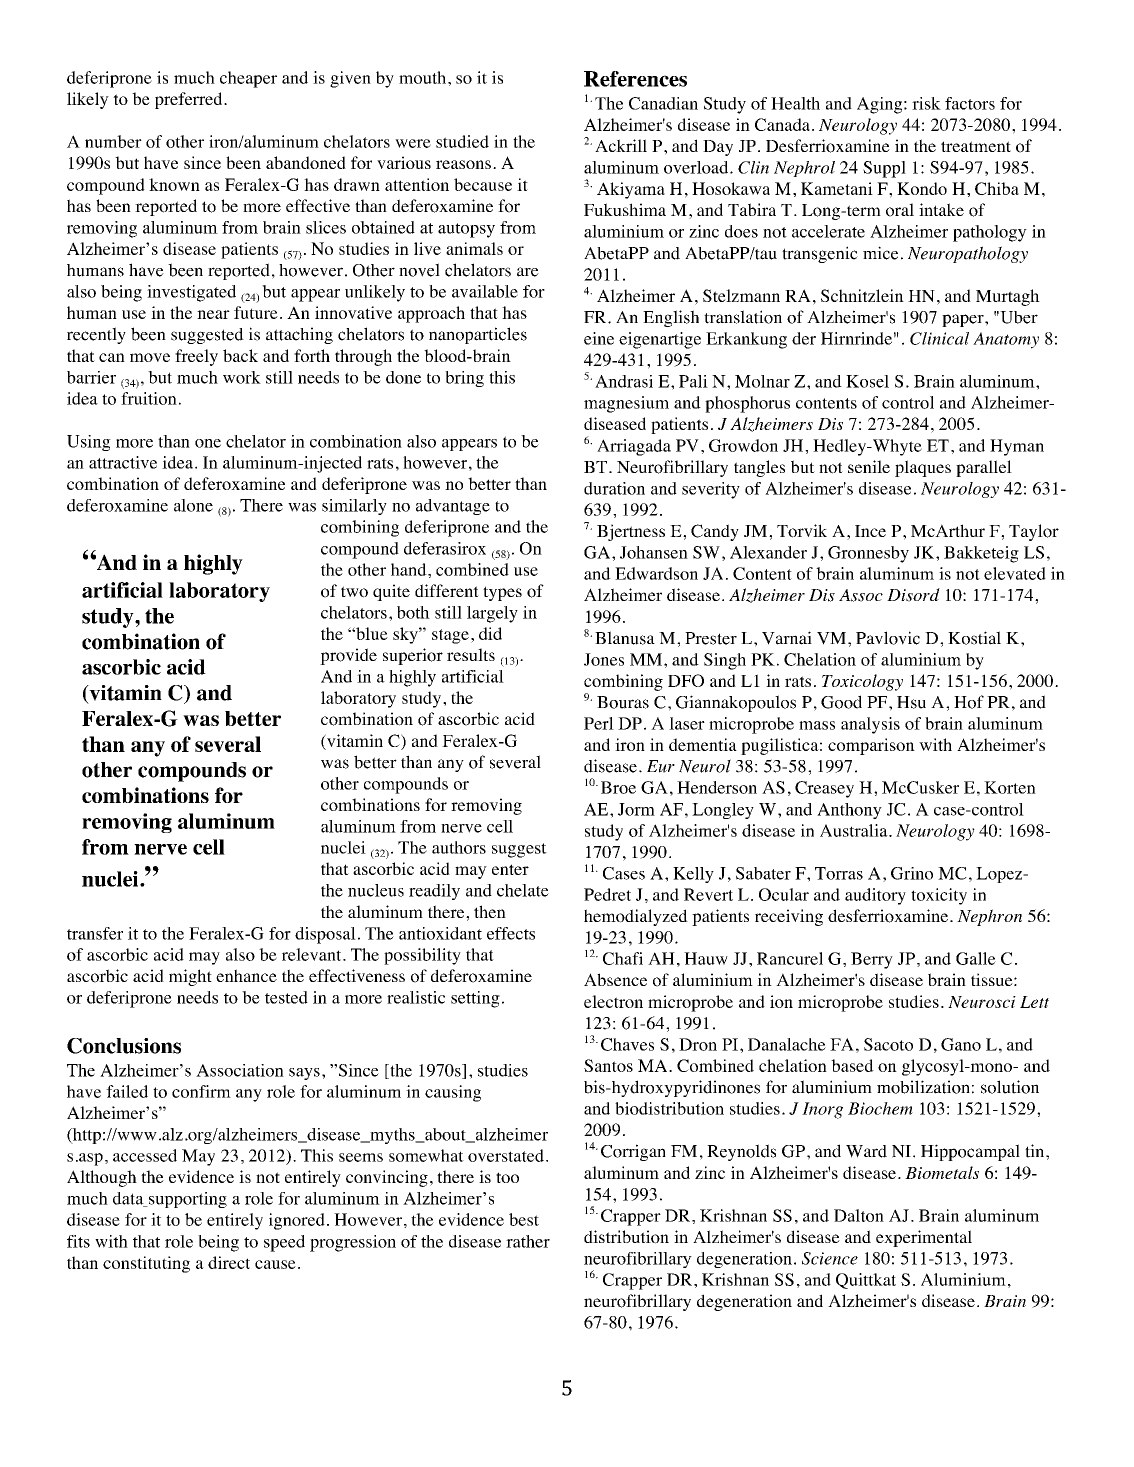 The width and height of the screenshot is (1134, 1467). Describe the element at coordinates (926, 103) in the screenshot. I see `risk` at that location.
